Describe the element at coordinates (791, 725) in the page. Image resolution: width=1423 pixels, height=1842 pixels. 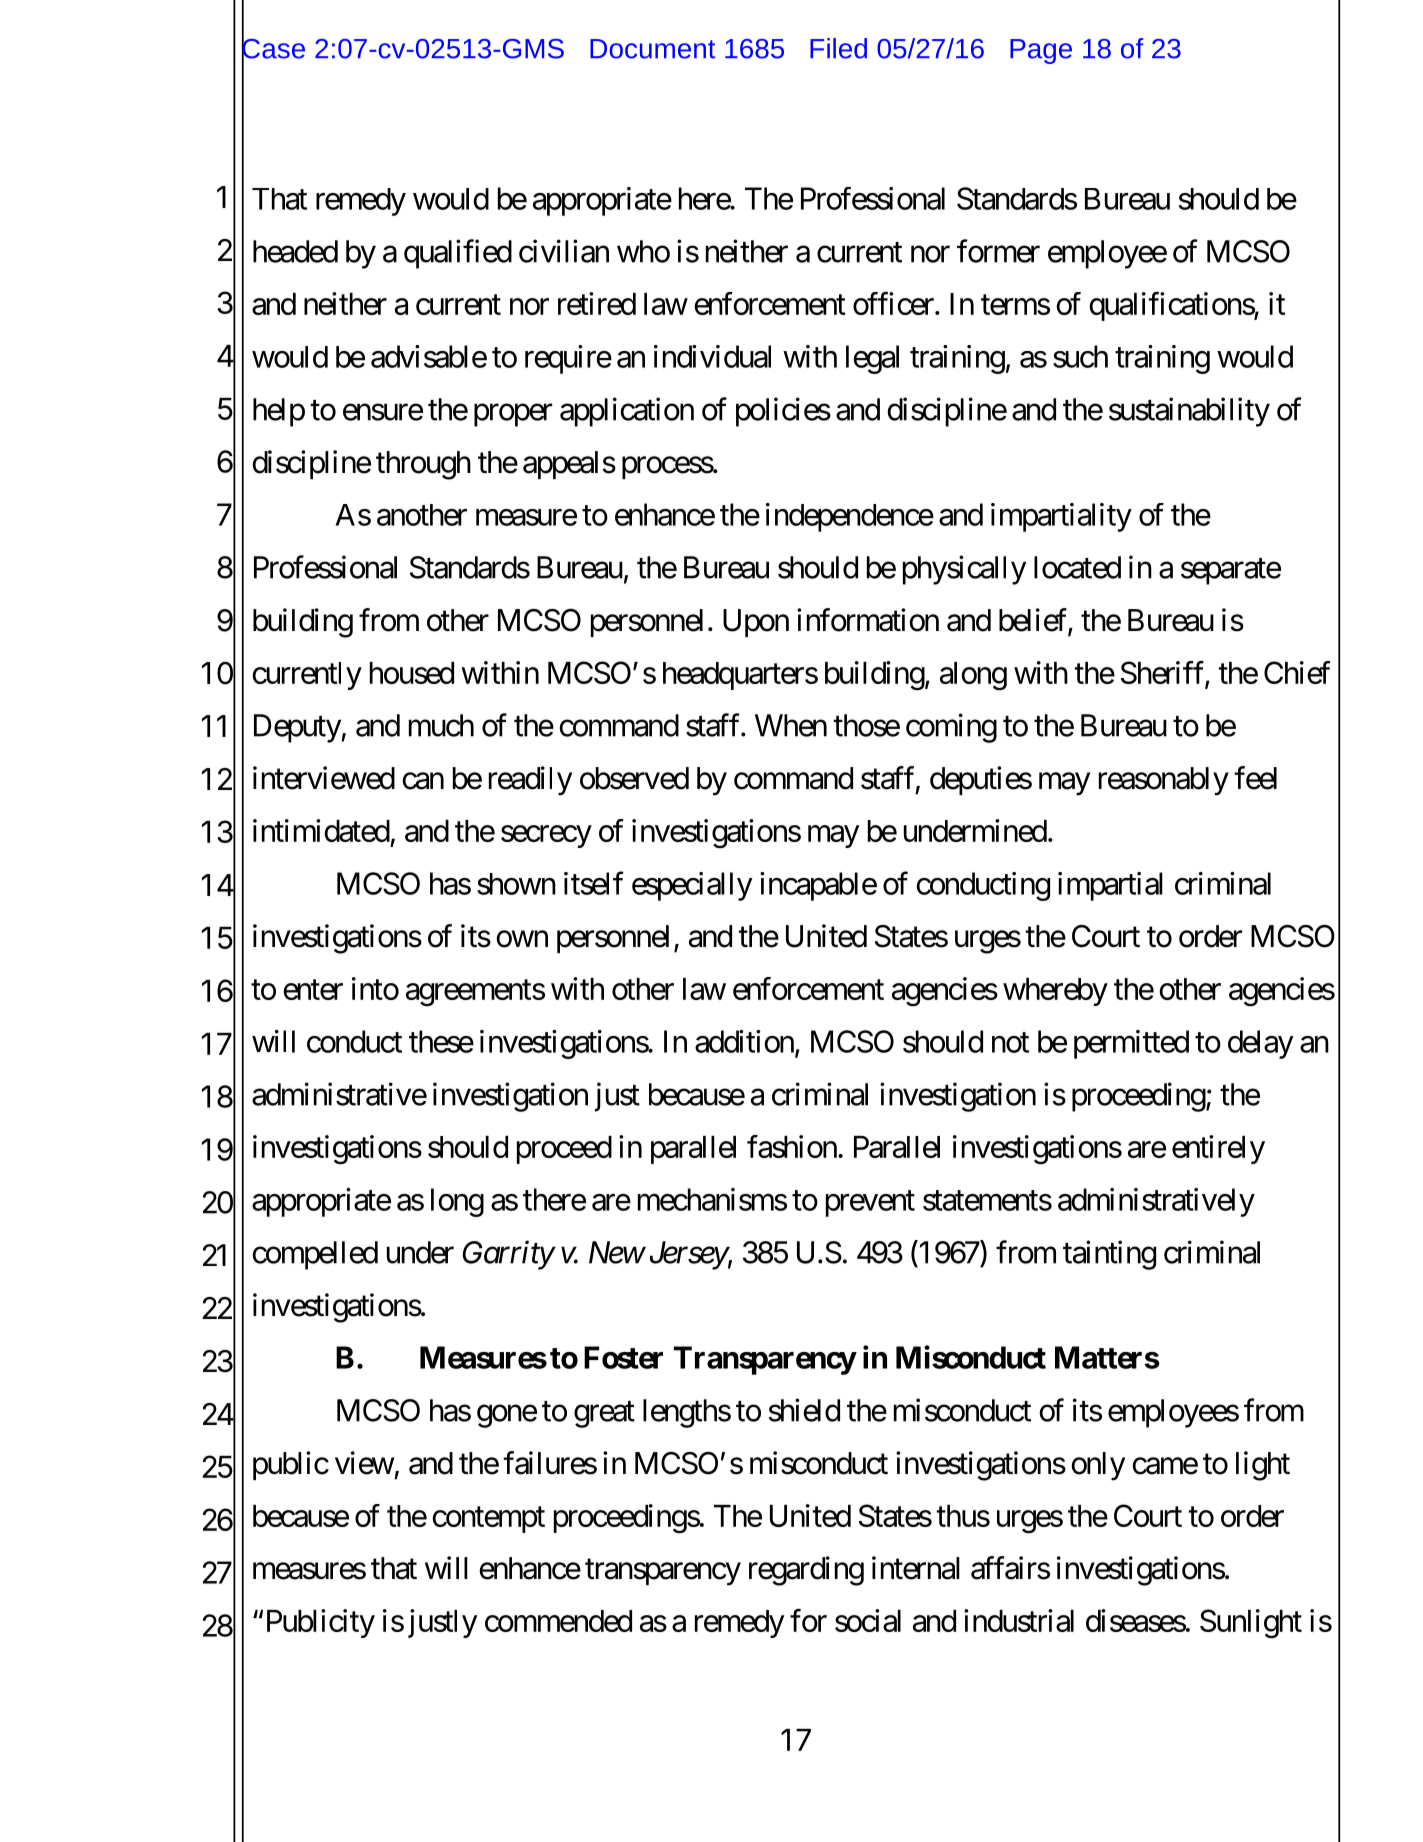
I see `When` at that location.
